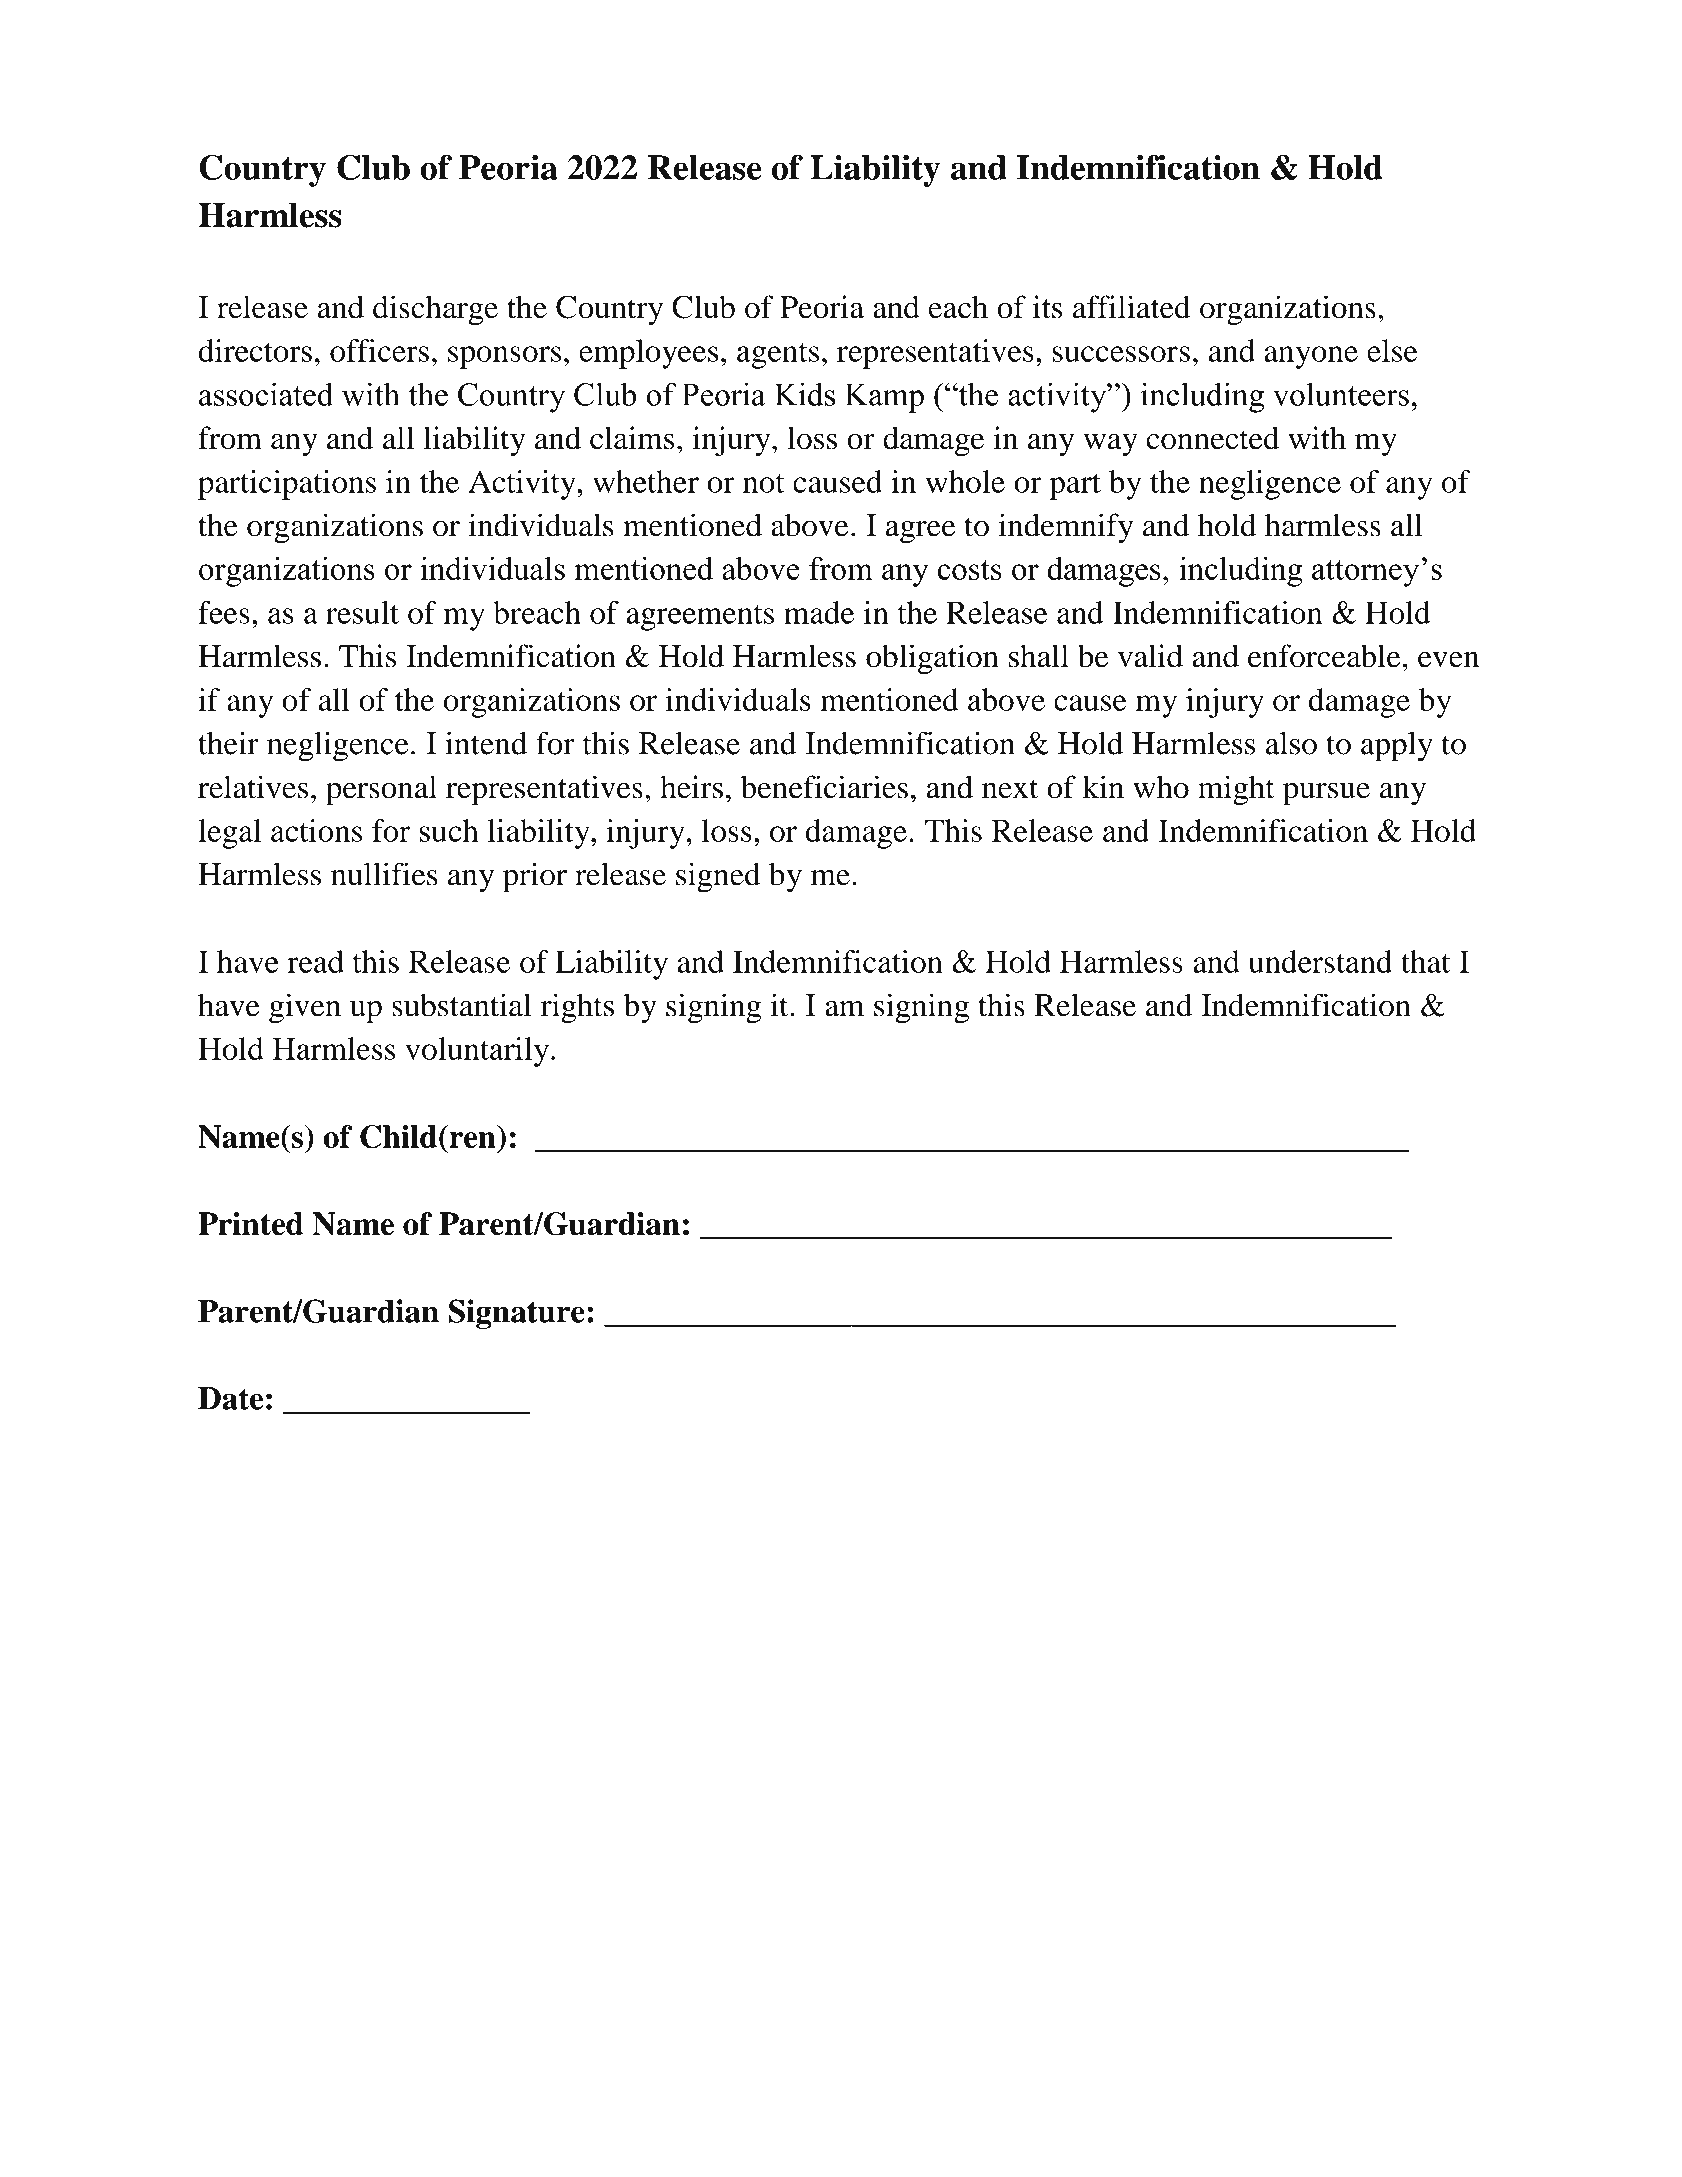  Describe the element at coordinates (1326, 794) in the screenshot. I see `pursue` at that location.
